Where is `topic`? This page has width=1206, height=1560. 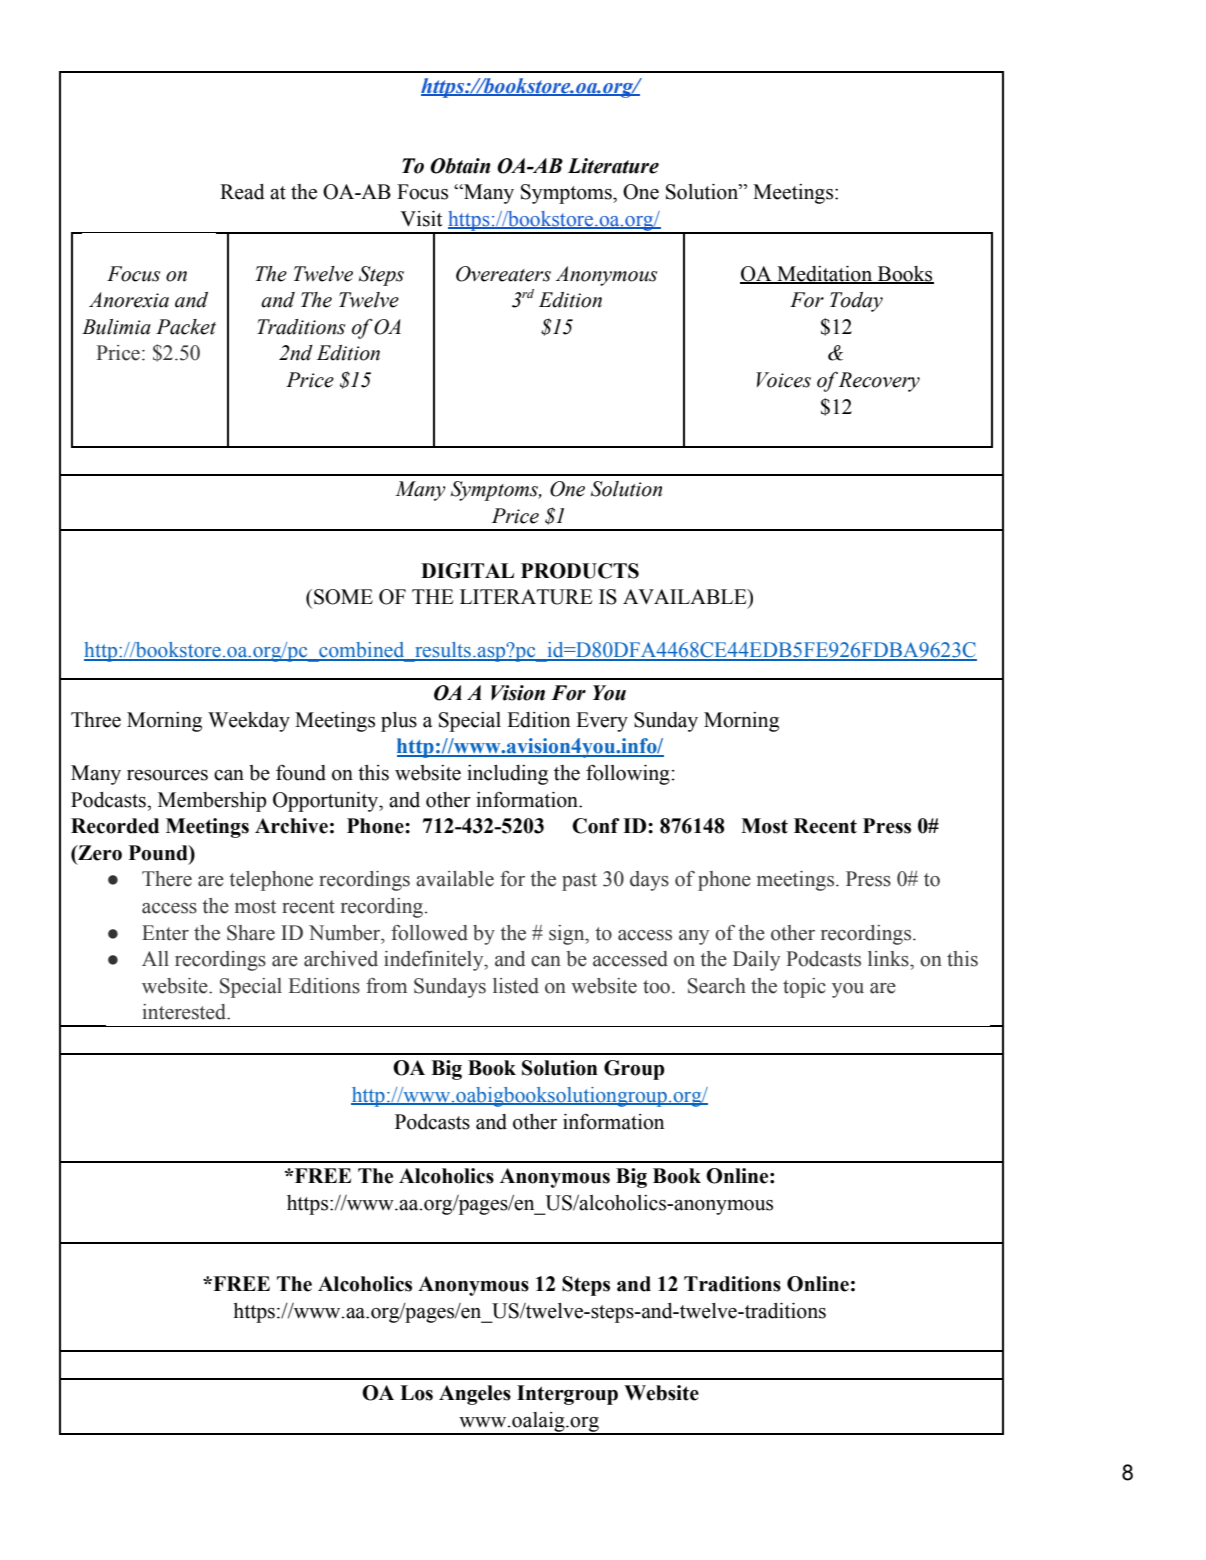 topic is located at coordinates (804, 988).
